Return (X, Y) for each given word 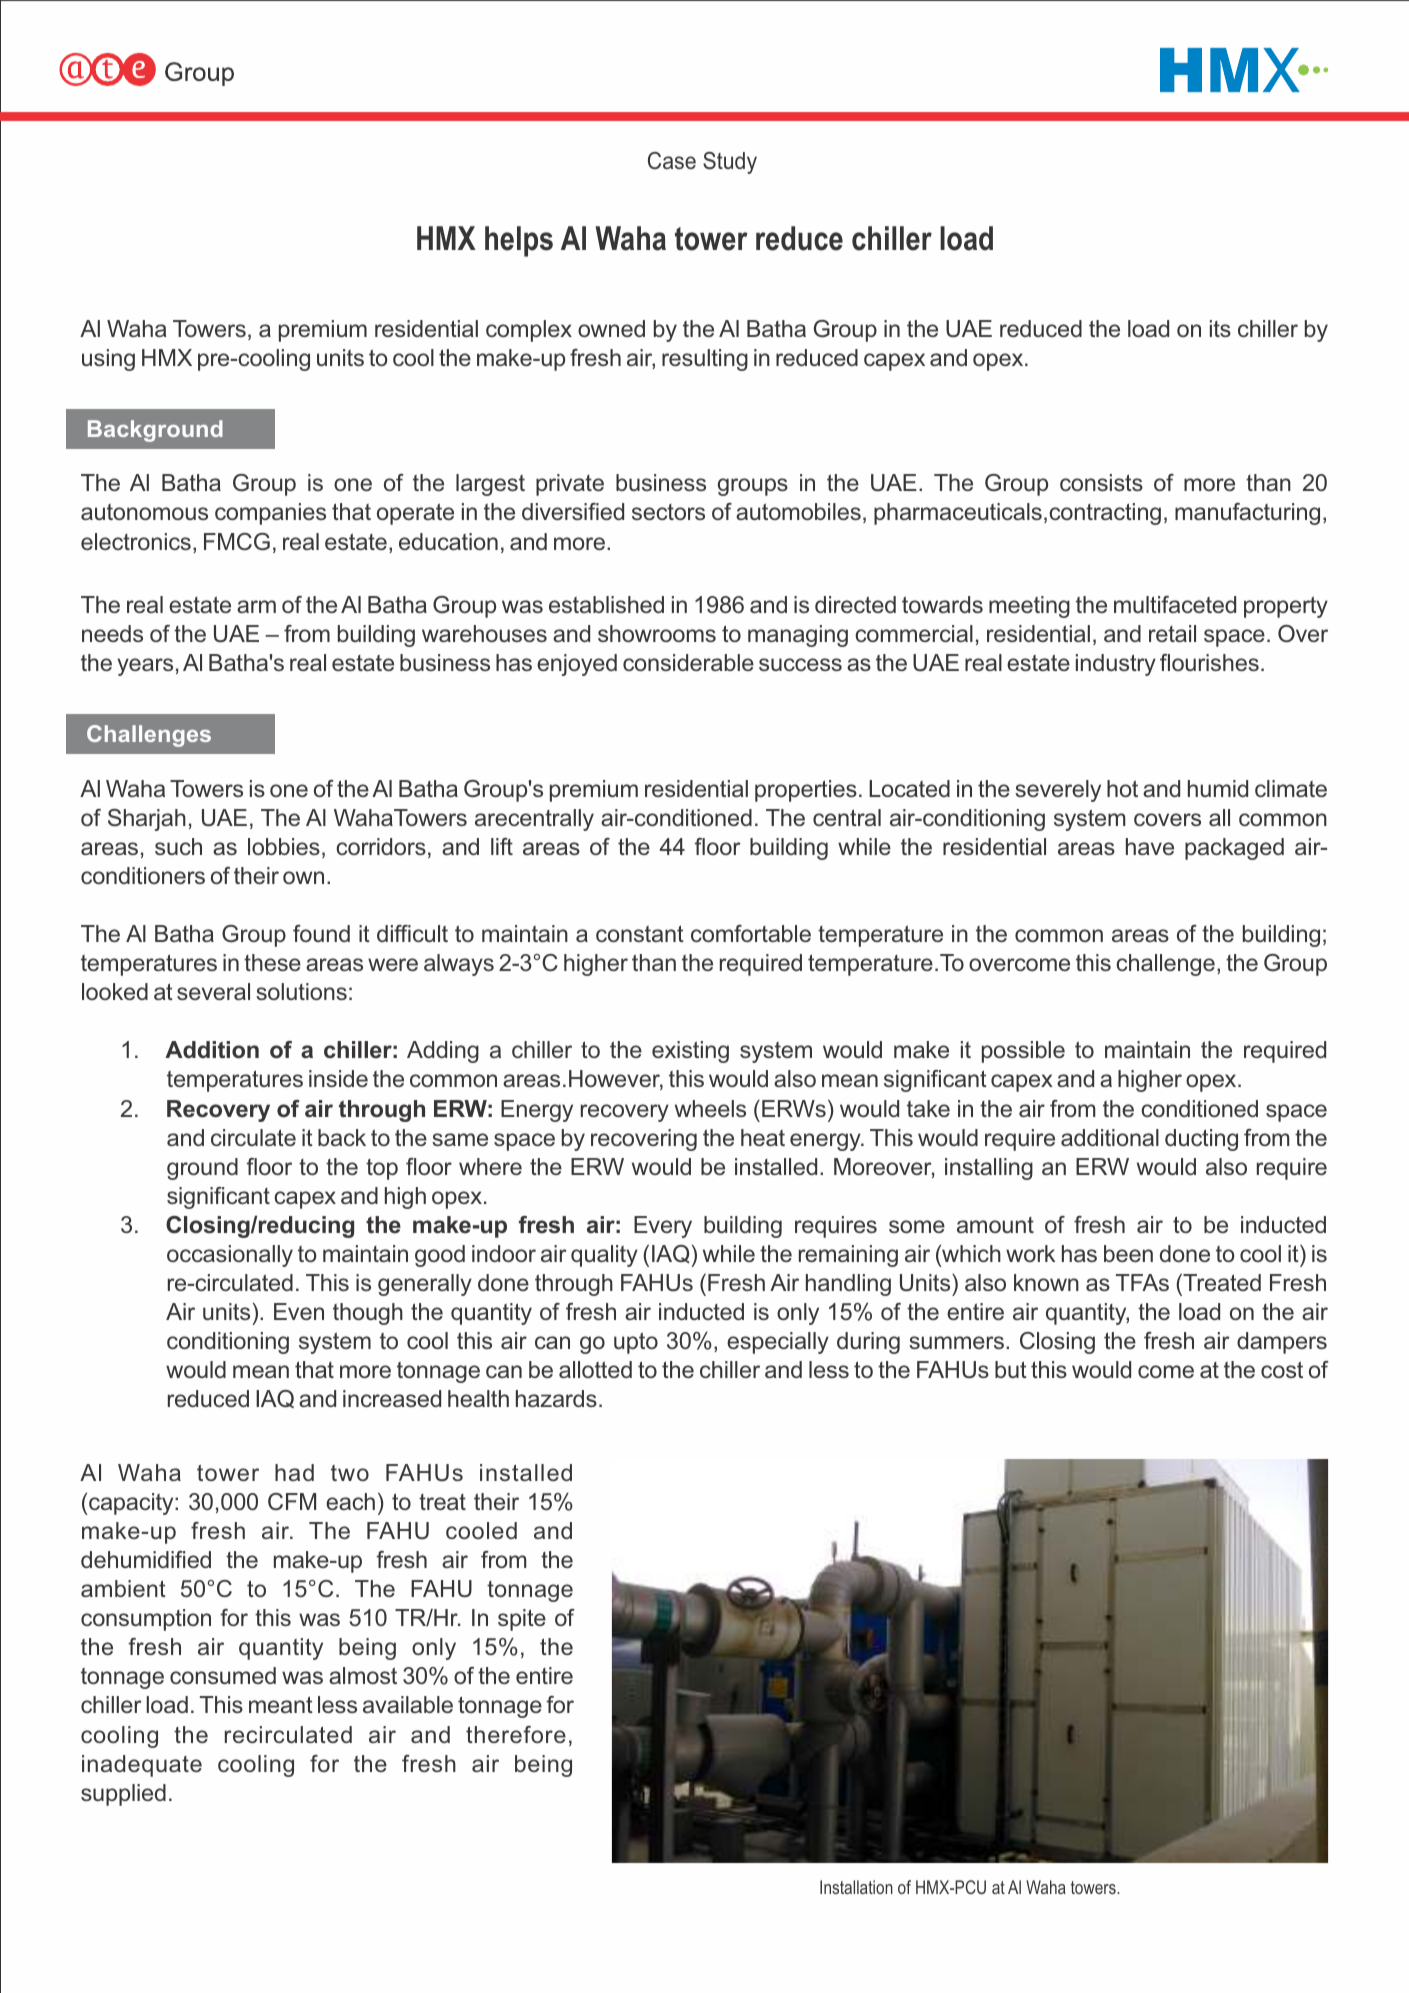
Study (730, 163)
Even (299, 1311)
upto (636, 1343)
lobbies (284, 846)
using (108, 360)
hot (1122, 788)
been (1128, 1253)
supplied (123, 1795)
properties (806, 791)
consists (1101, 482)
